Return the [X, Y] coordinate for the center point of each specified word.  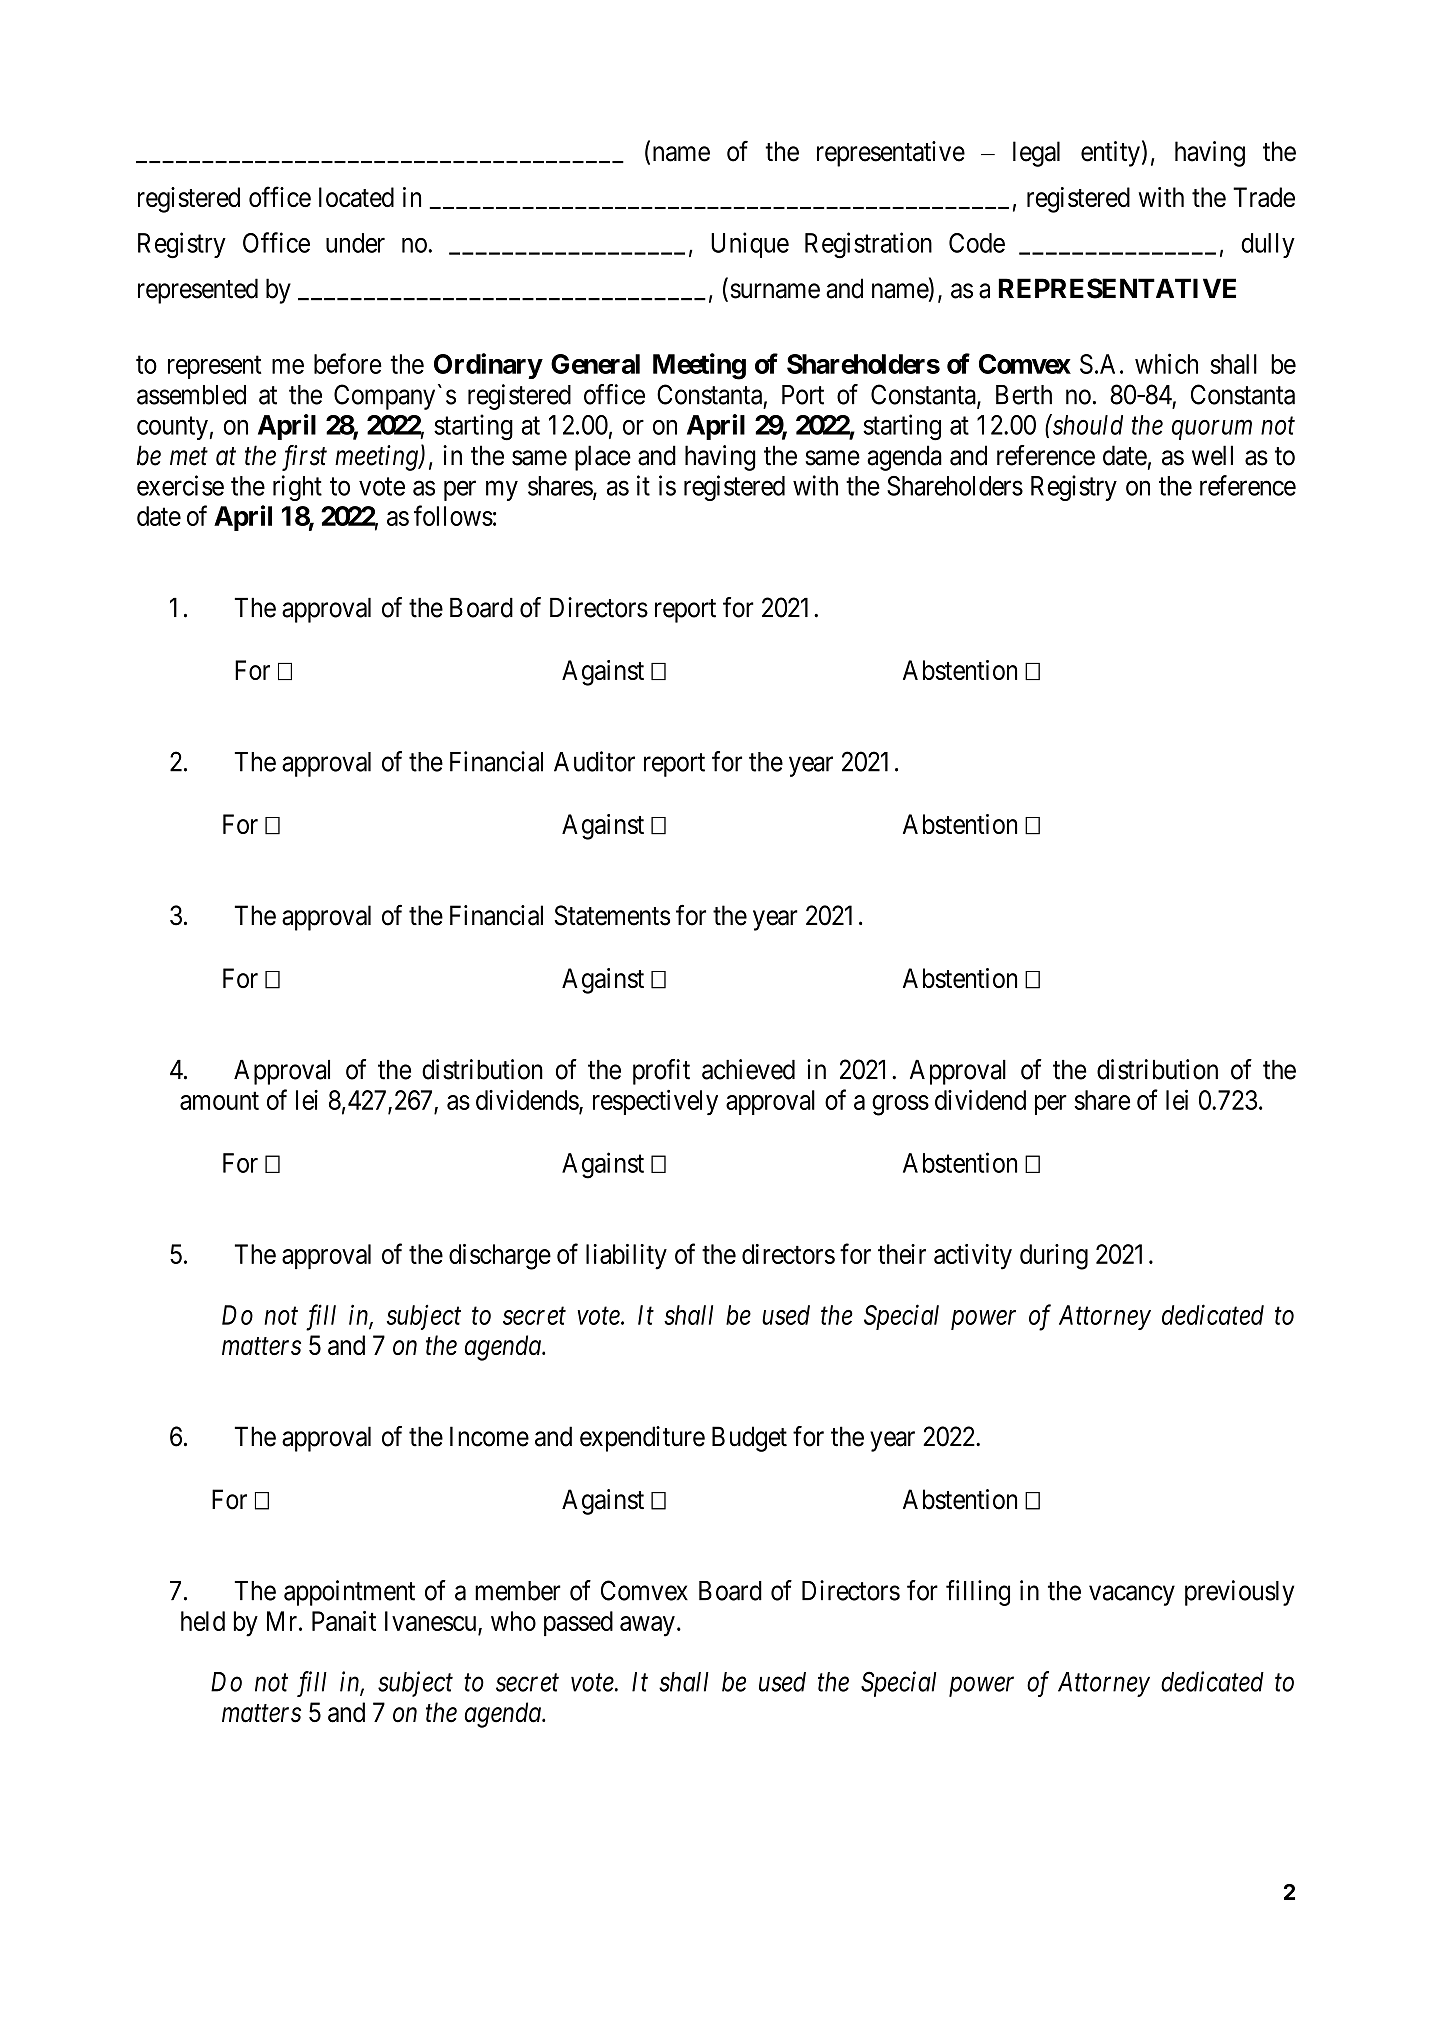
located [356, 197]
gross [900, 1105]
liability [626, 1257]
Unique [750, 245]
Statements [612, 915]
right [297, 488]
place [603, 458]
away [647, 1626]
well [1212, 455]
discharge [500, 1257]
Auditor [594, 761]
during [1054, 1257]
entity [1110, 154]
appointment [349, 1593]
